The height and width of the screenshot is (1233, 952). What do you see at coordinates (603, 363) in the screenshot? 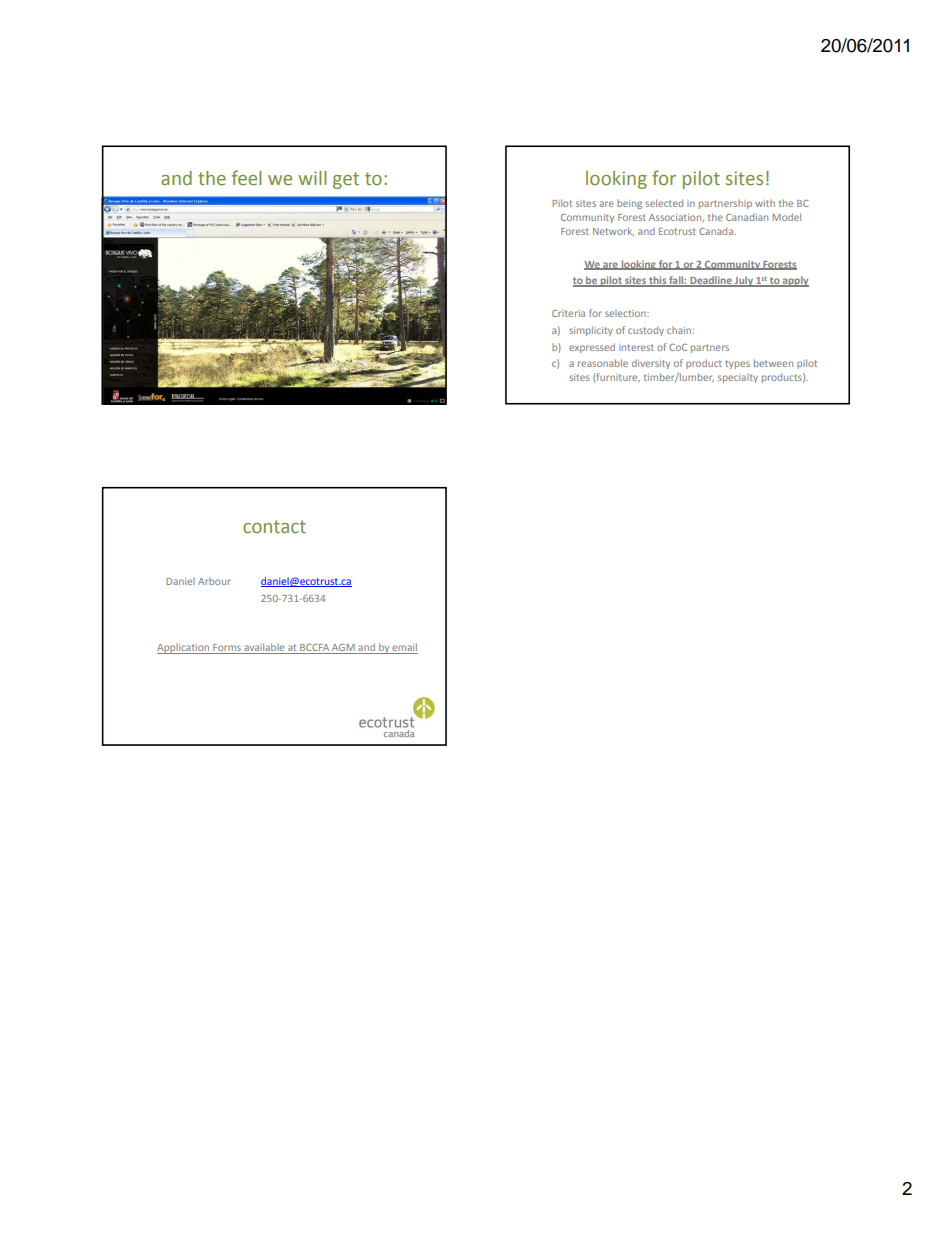
I see `reasonable` at bounding box center [603, 363].
